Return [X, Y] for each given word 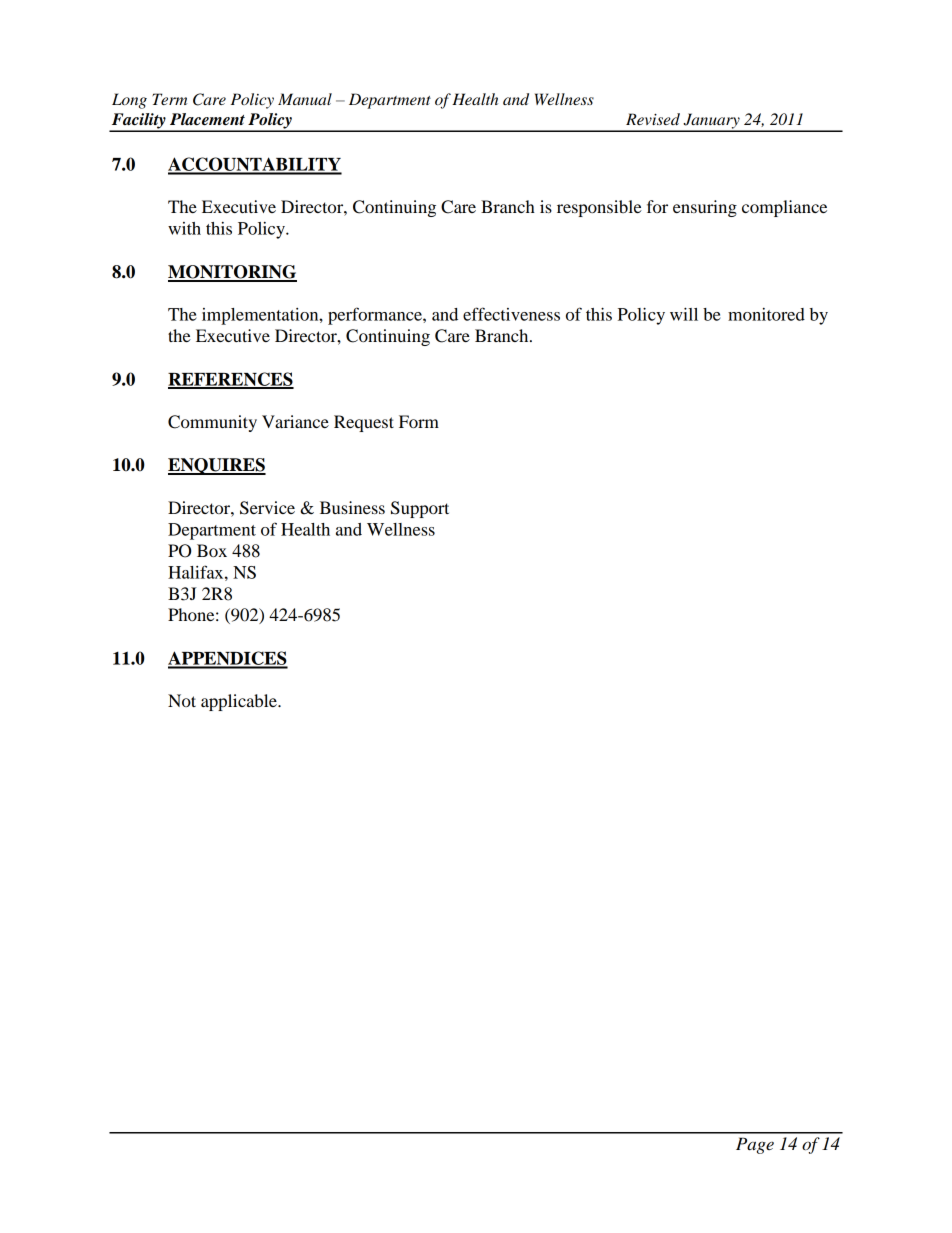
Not [182, 700]
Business [352, 507]
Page [755, 1145]
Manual [305, 99]
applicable [240, 702]
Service [267, 508]
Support [420, 509]
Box [212, 550]
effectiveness [511, 314]
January [711, 122]
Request [364, 423]
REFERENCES [231, 380]
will [684, 314]
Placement [207, 119]
